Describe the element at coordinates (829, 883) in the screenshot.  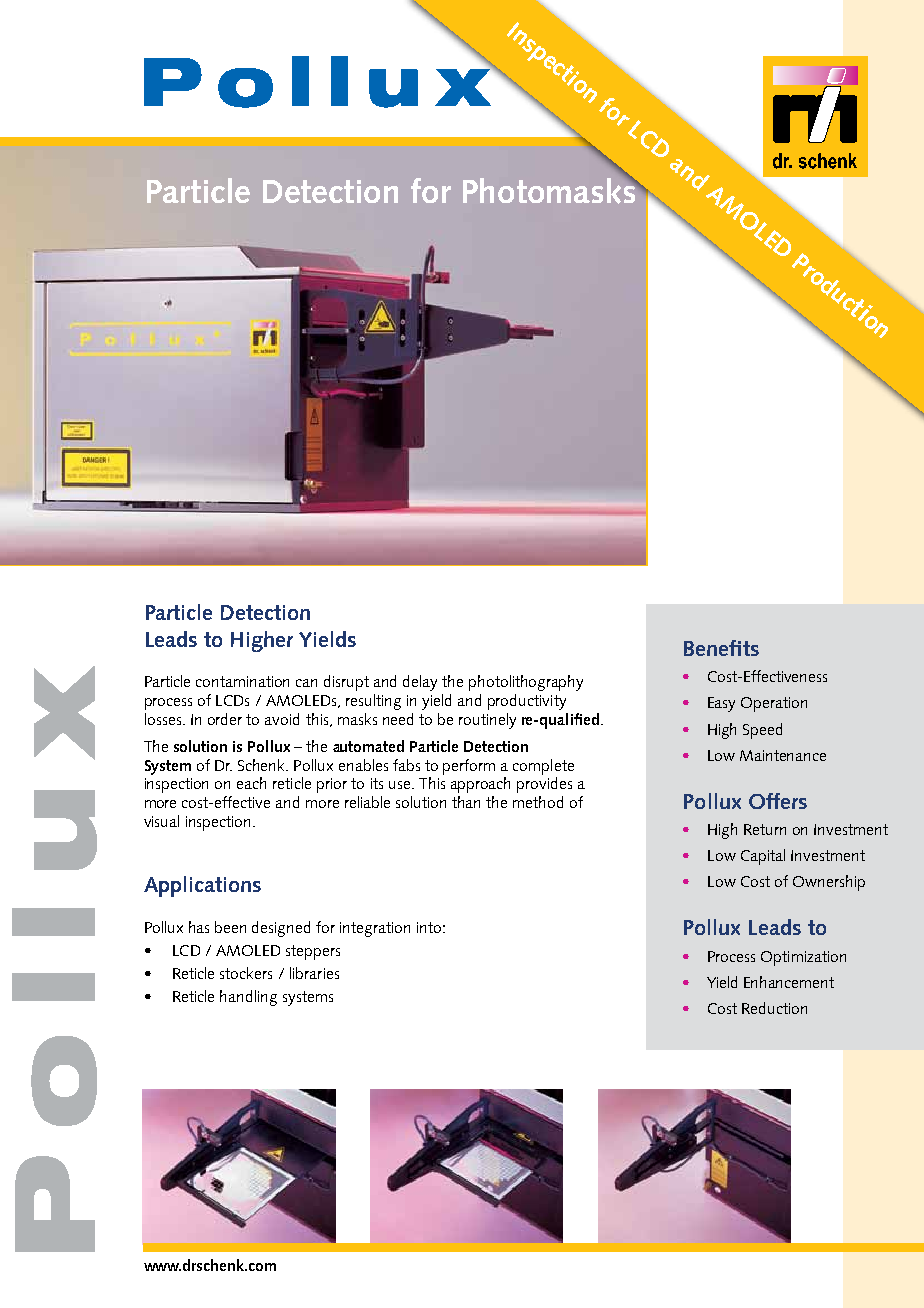
I see `Ownership` at that location.
